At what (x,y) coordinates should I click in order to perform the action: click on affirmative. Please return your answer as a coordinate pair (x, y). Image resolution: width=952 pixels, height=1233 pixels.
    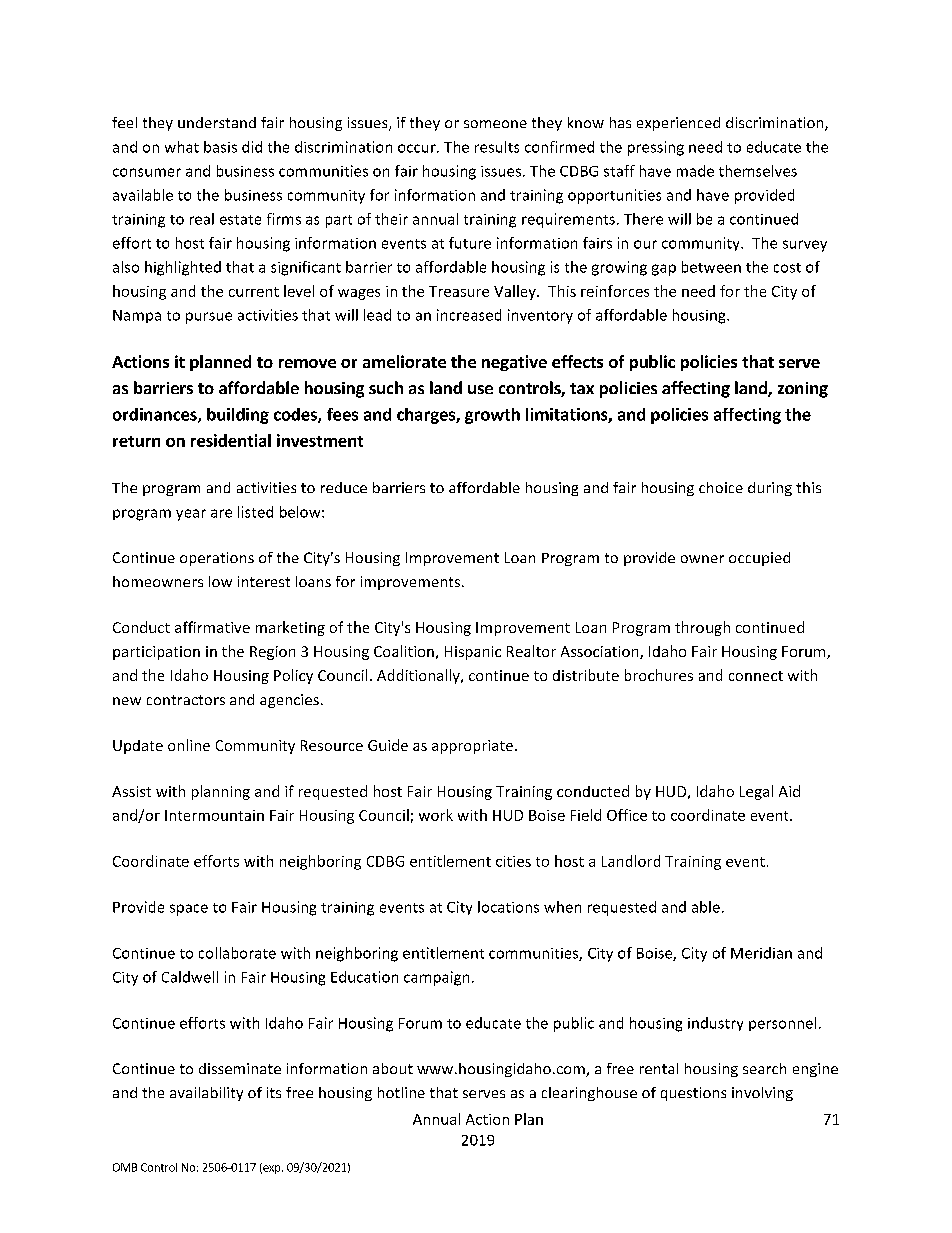
    Looking at the image, I should click on (212, 627).
